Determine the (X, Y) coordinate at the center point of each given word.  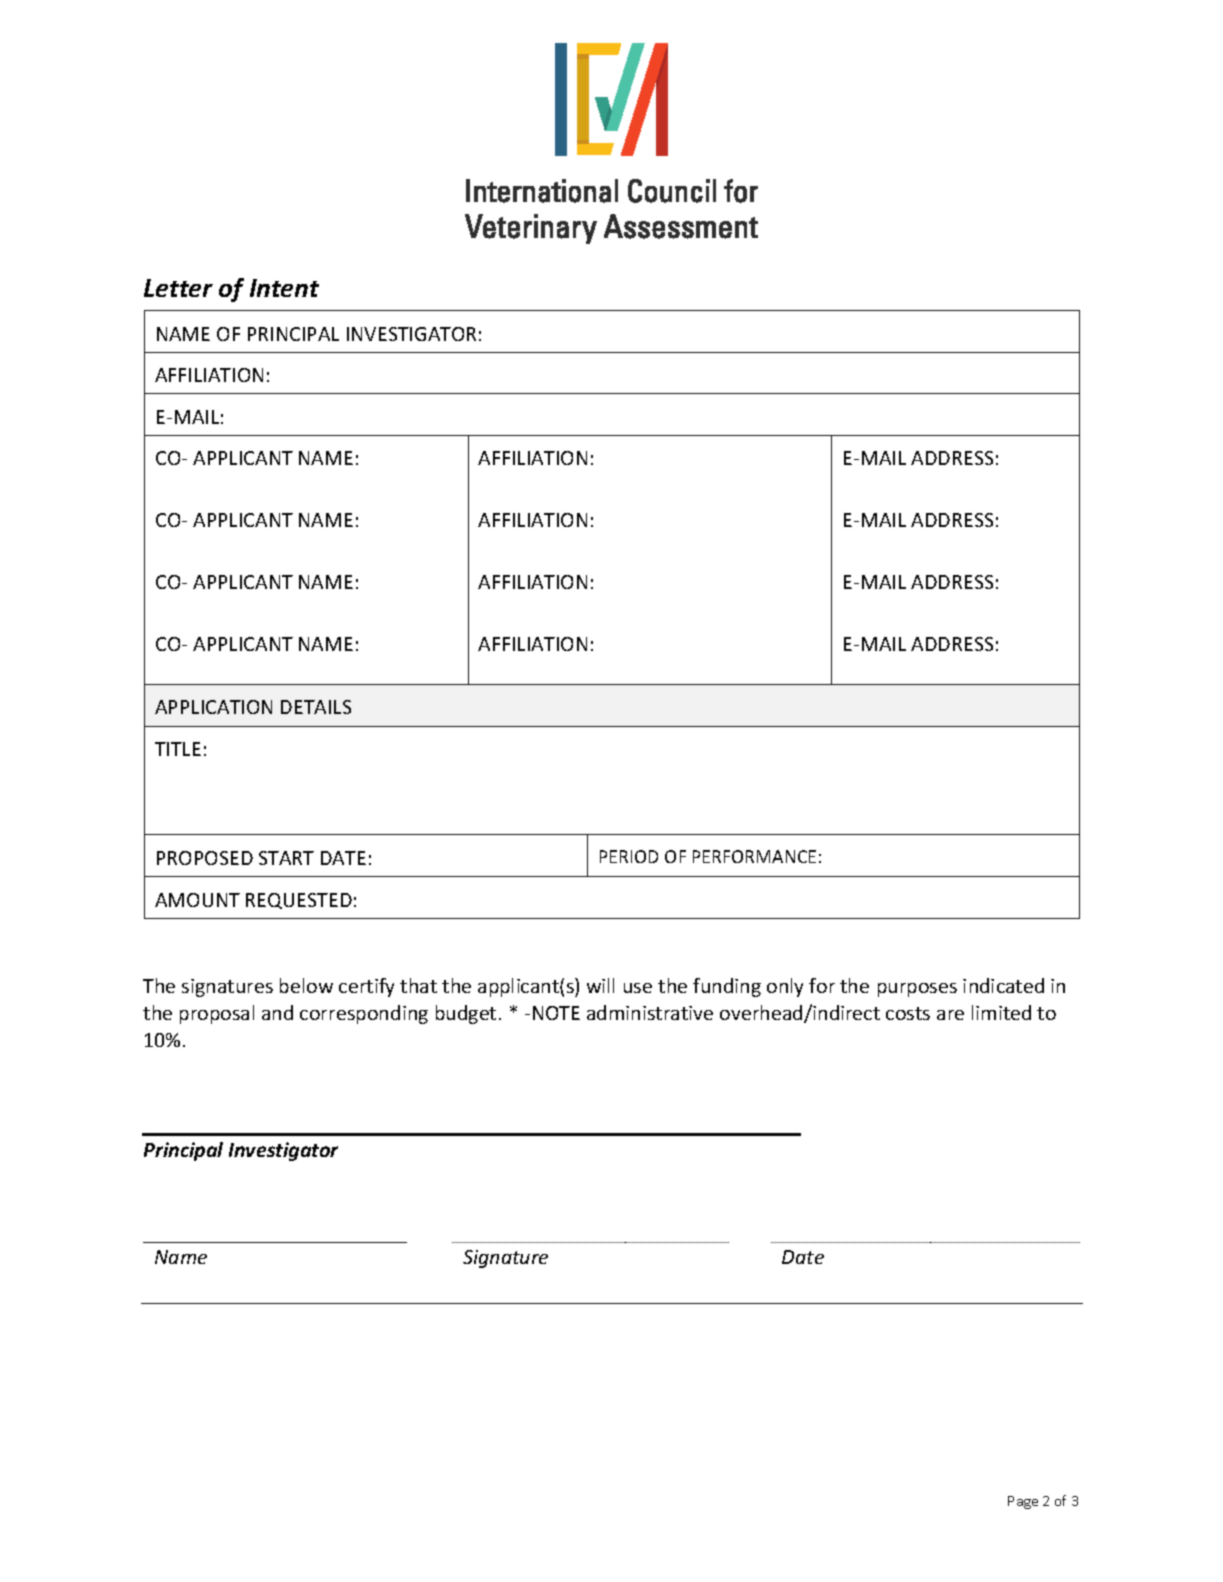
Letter (178, 288)
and (277, 1012)
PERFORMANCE (754, 856)
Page (1023, 1502)
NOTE (556, 1013)
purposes (917, 990)
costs (908, 1013)
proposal (217, 1014)
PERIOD (629, 856)
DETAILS (316, 707)
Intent (284, 288)
